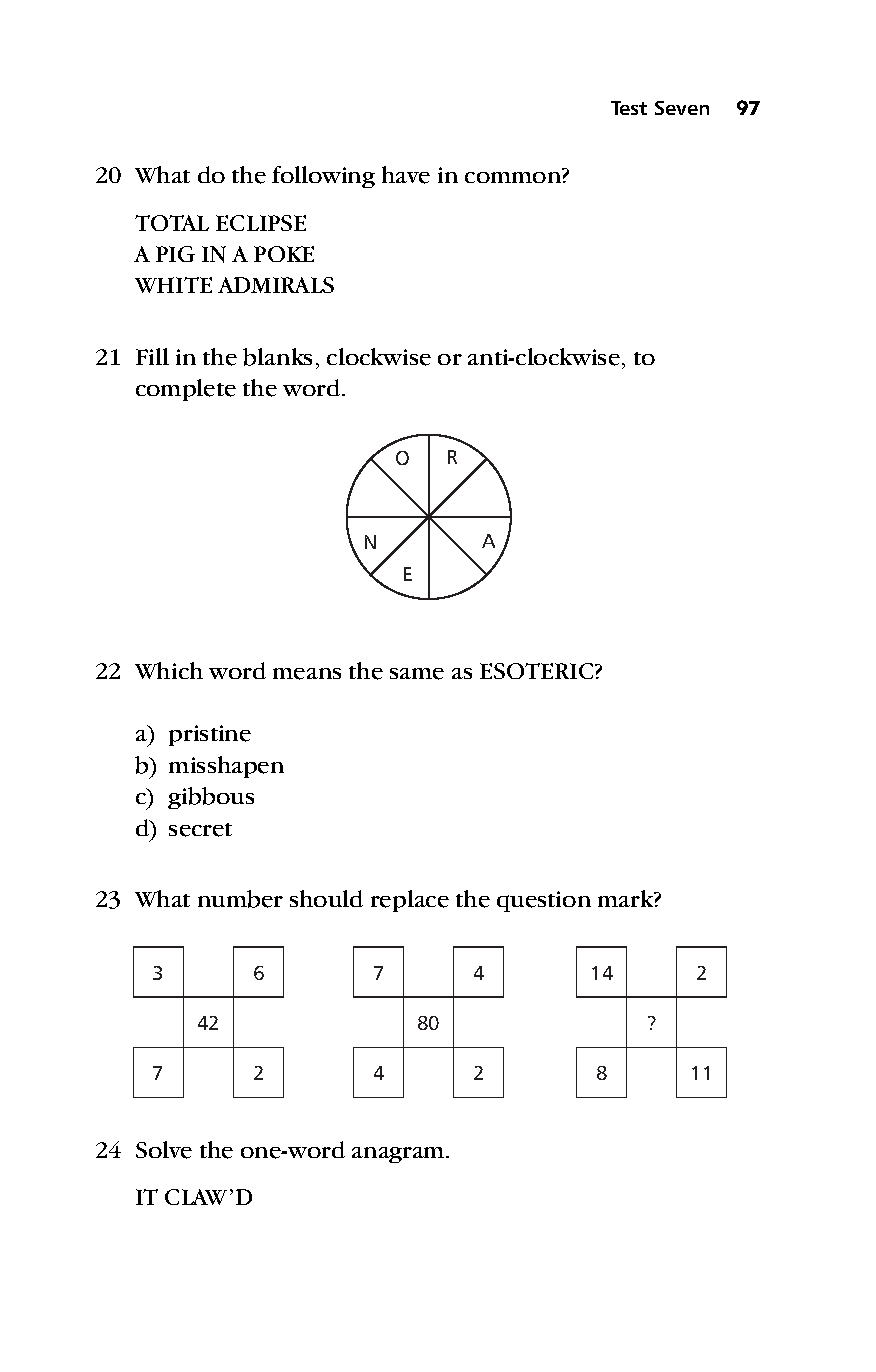 The height and width of the screenshot is (1372, 876). I want to click on anagram, so click(399, 1155).
